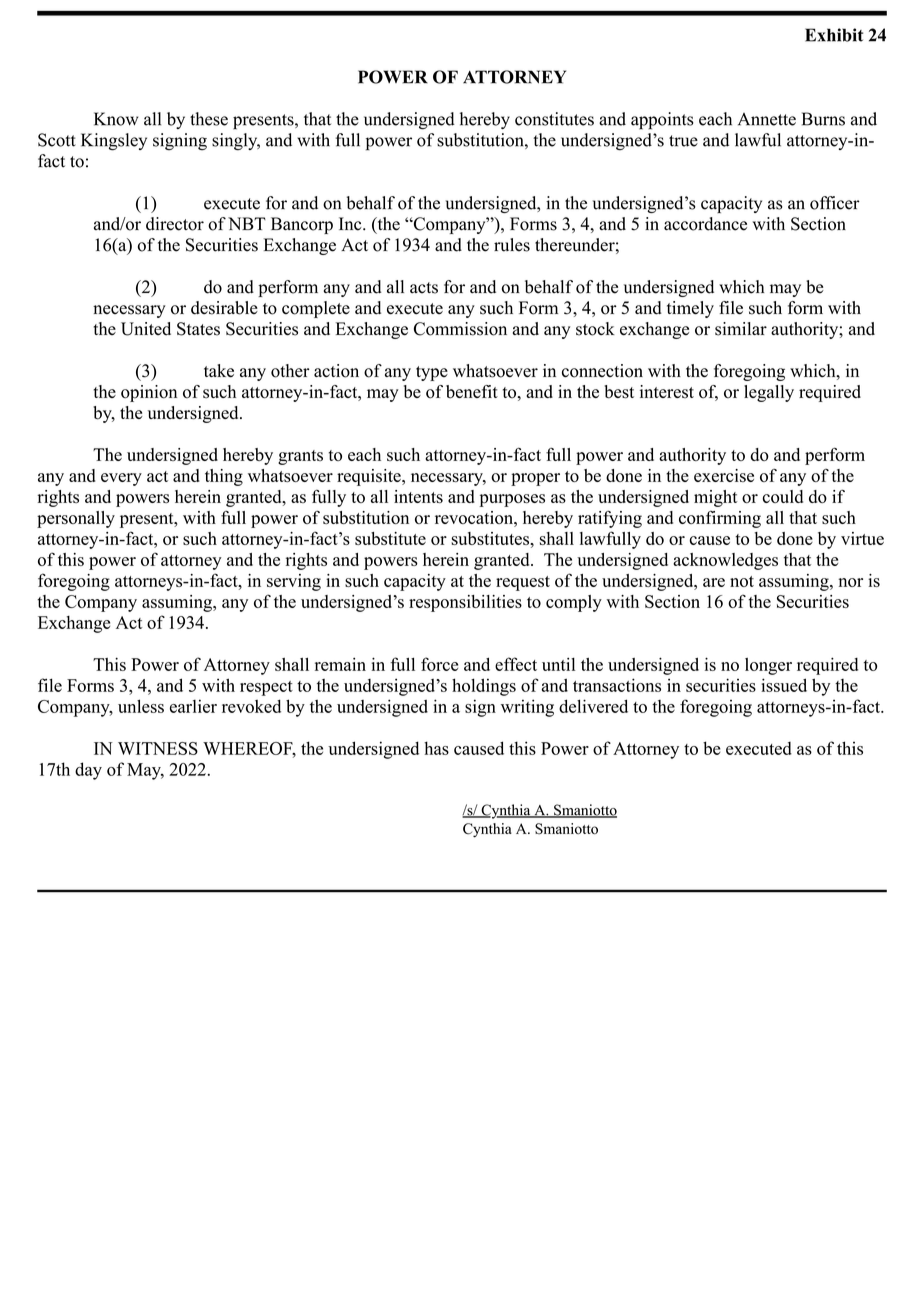  What do you see at coordinates (436, 748) in the screenshot?
I see `has` at bounding box center [436, 748].
